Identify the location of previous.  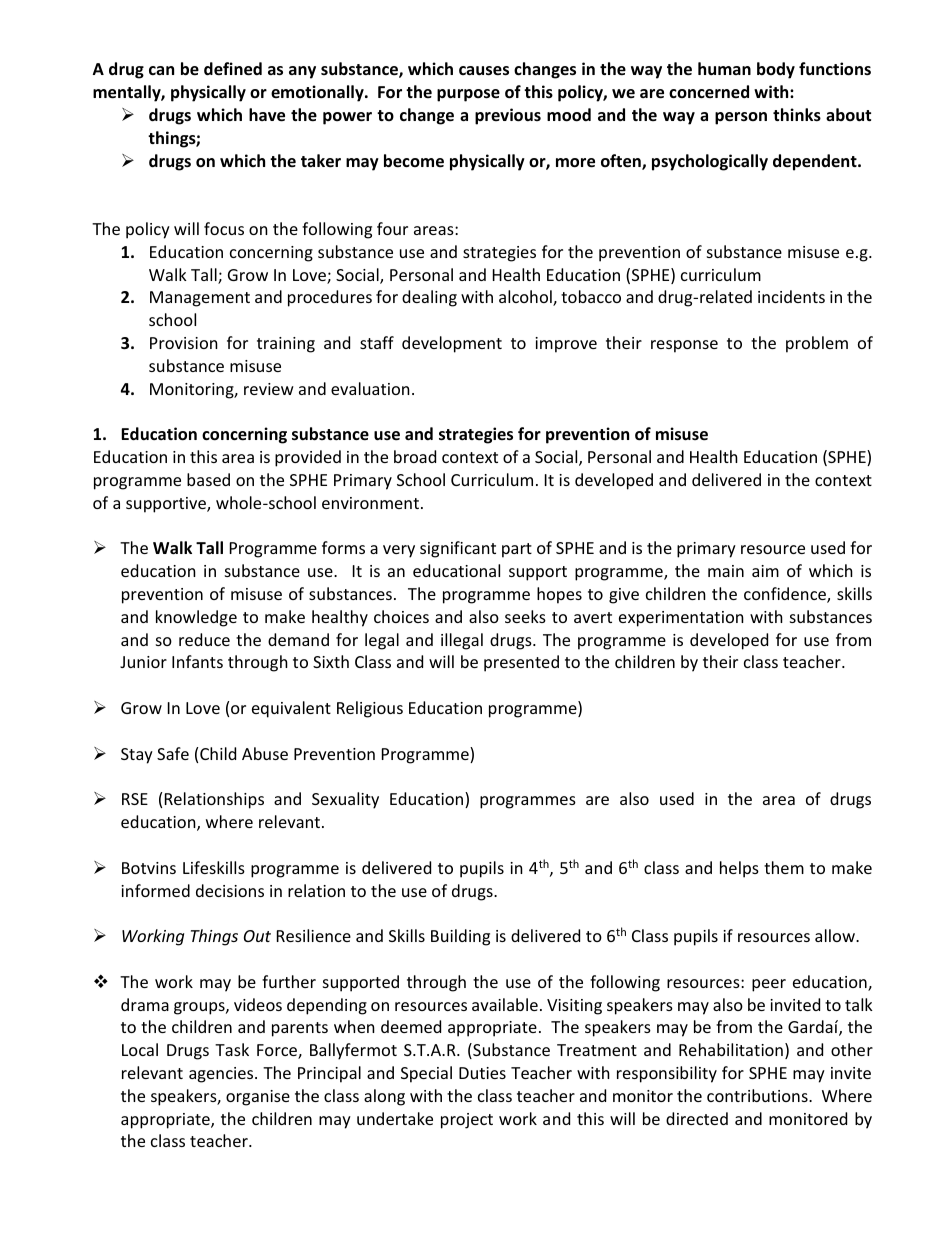
(508, 116).
